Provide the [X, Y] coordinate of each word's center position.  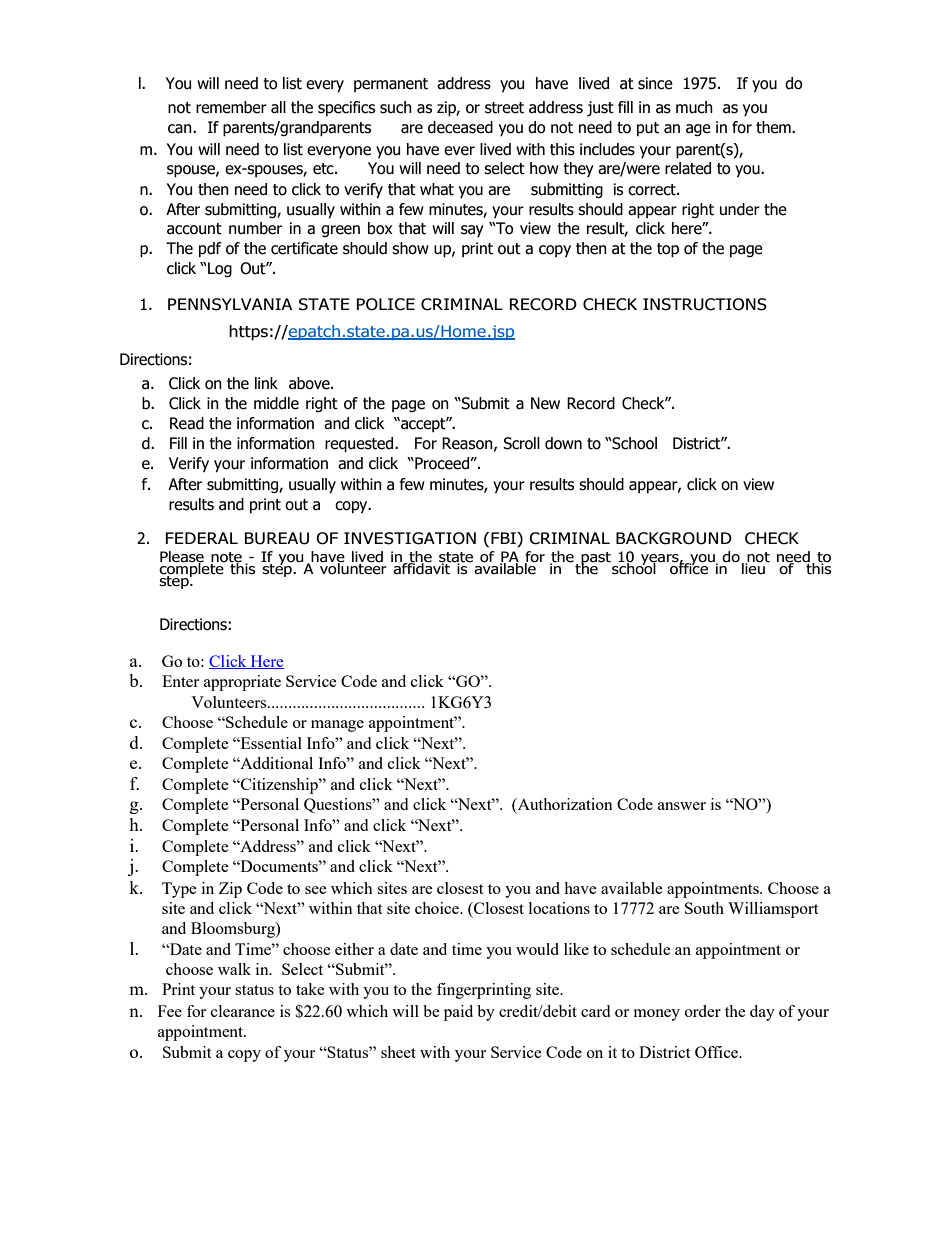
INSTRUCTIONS [705, 304]
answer [682, 806]
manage [337, 726]
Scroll [521, 443]
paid [458, 1013]
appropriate [242, 683]
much [694, 107]
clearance [243, 1011]
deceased [460, 127]
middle [276, 403]
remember [231, 107]
